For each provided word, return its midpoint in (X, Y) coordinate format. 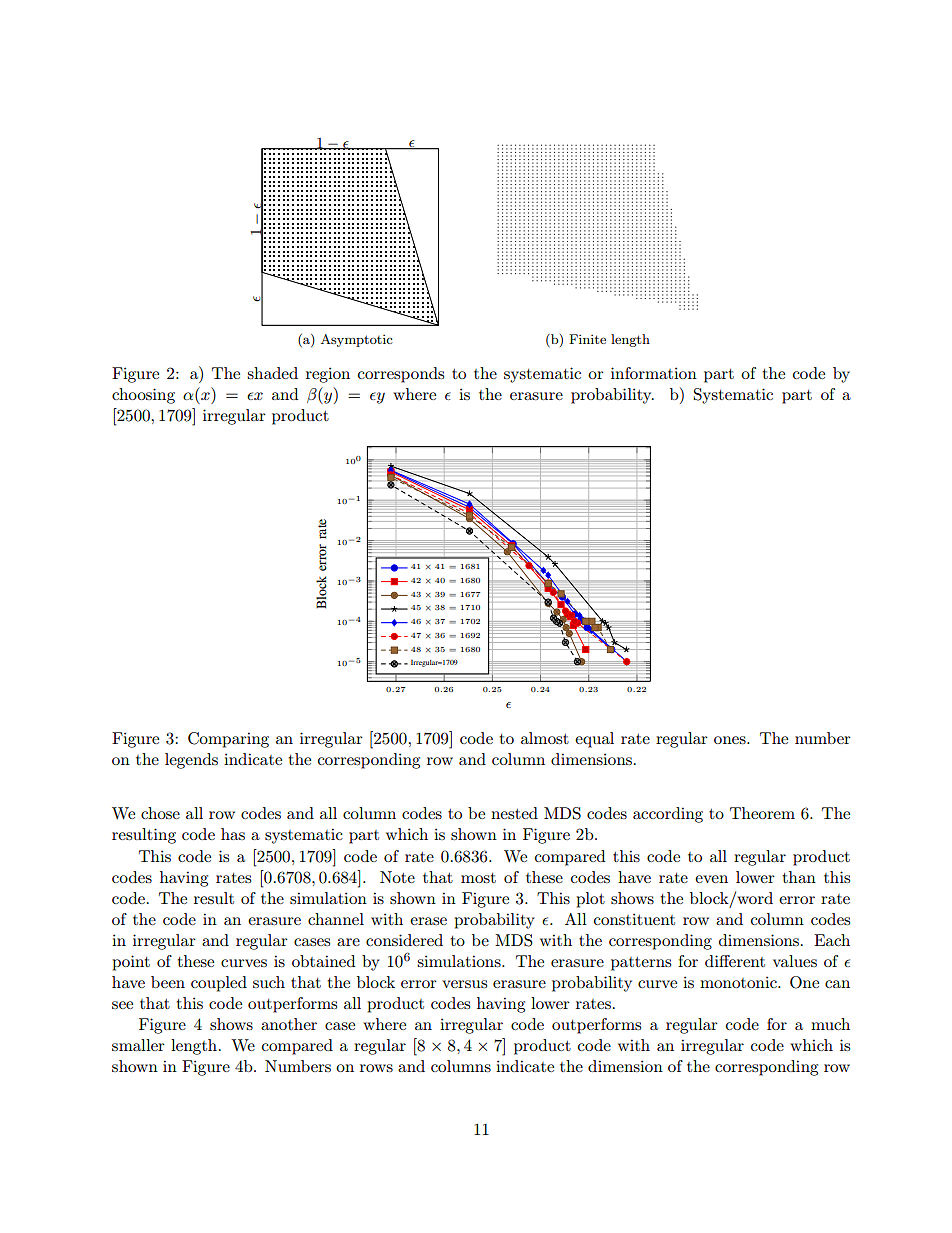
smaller (138, 1045)
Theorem (762, 813)
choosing (143, 396)
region (328, 375)
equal (594, 740)
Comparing (228, 740)
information (654, 373)
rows (376, 1068)
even (711, 879)
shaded (272, 373)
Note (397, 877)
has (233, 834)
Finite (587, 339)
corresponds (401, 375)
